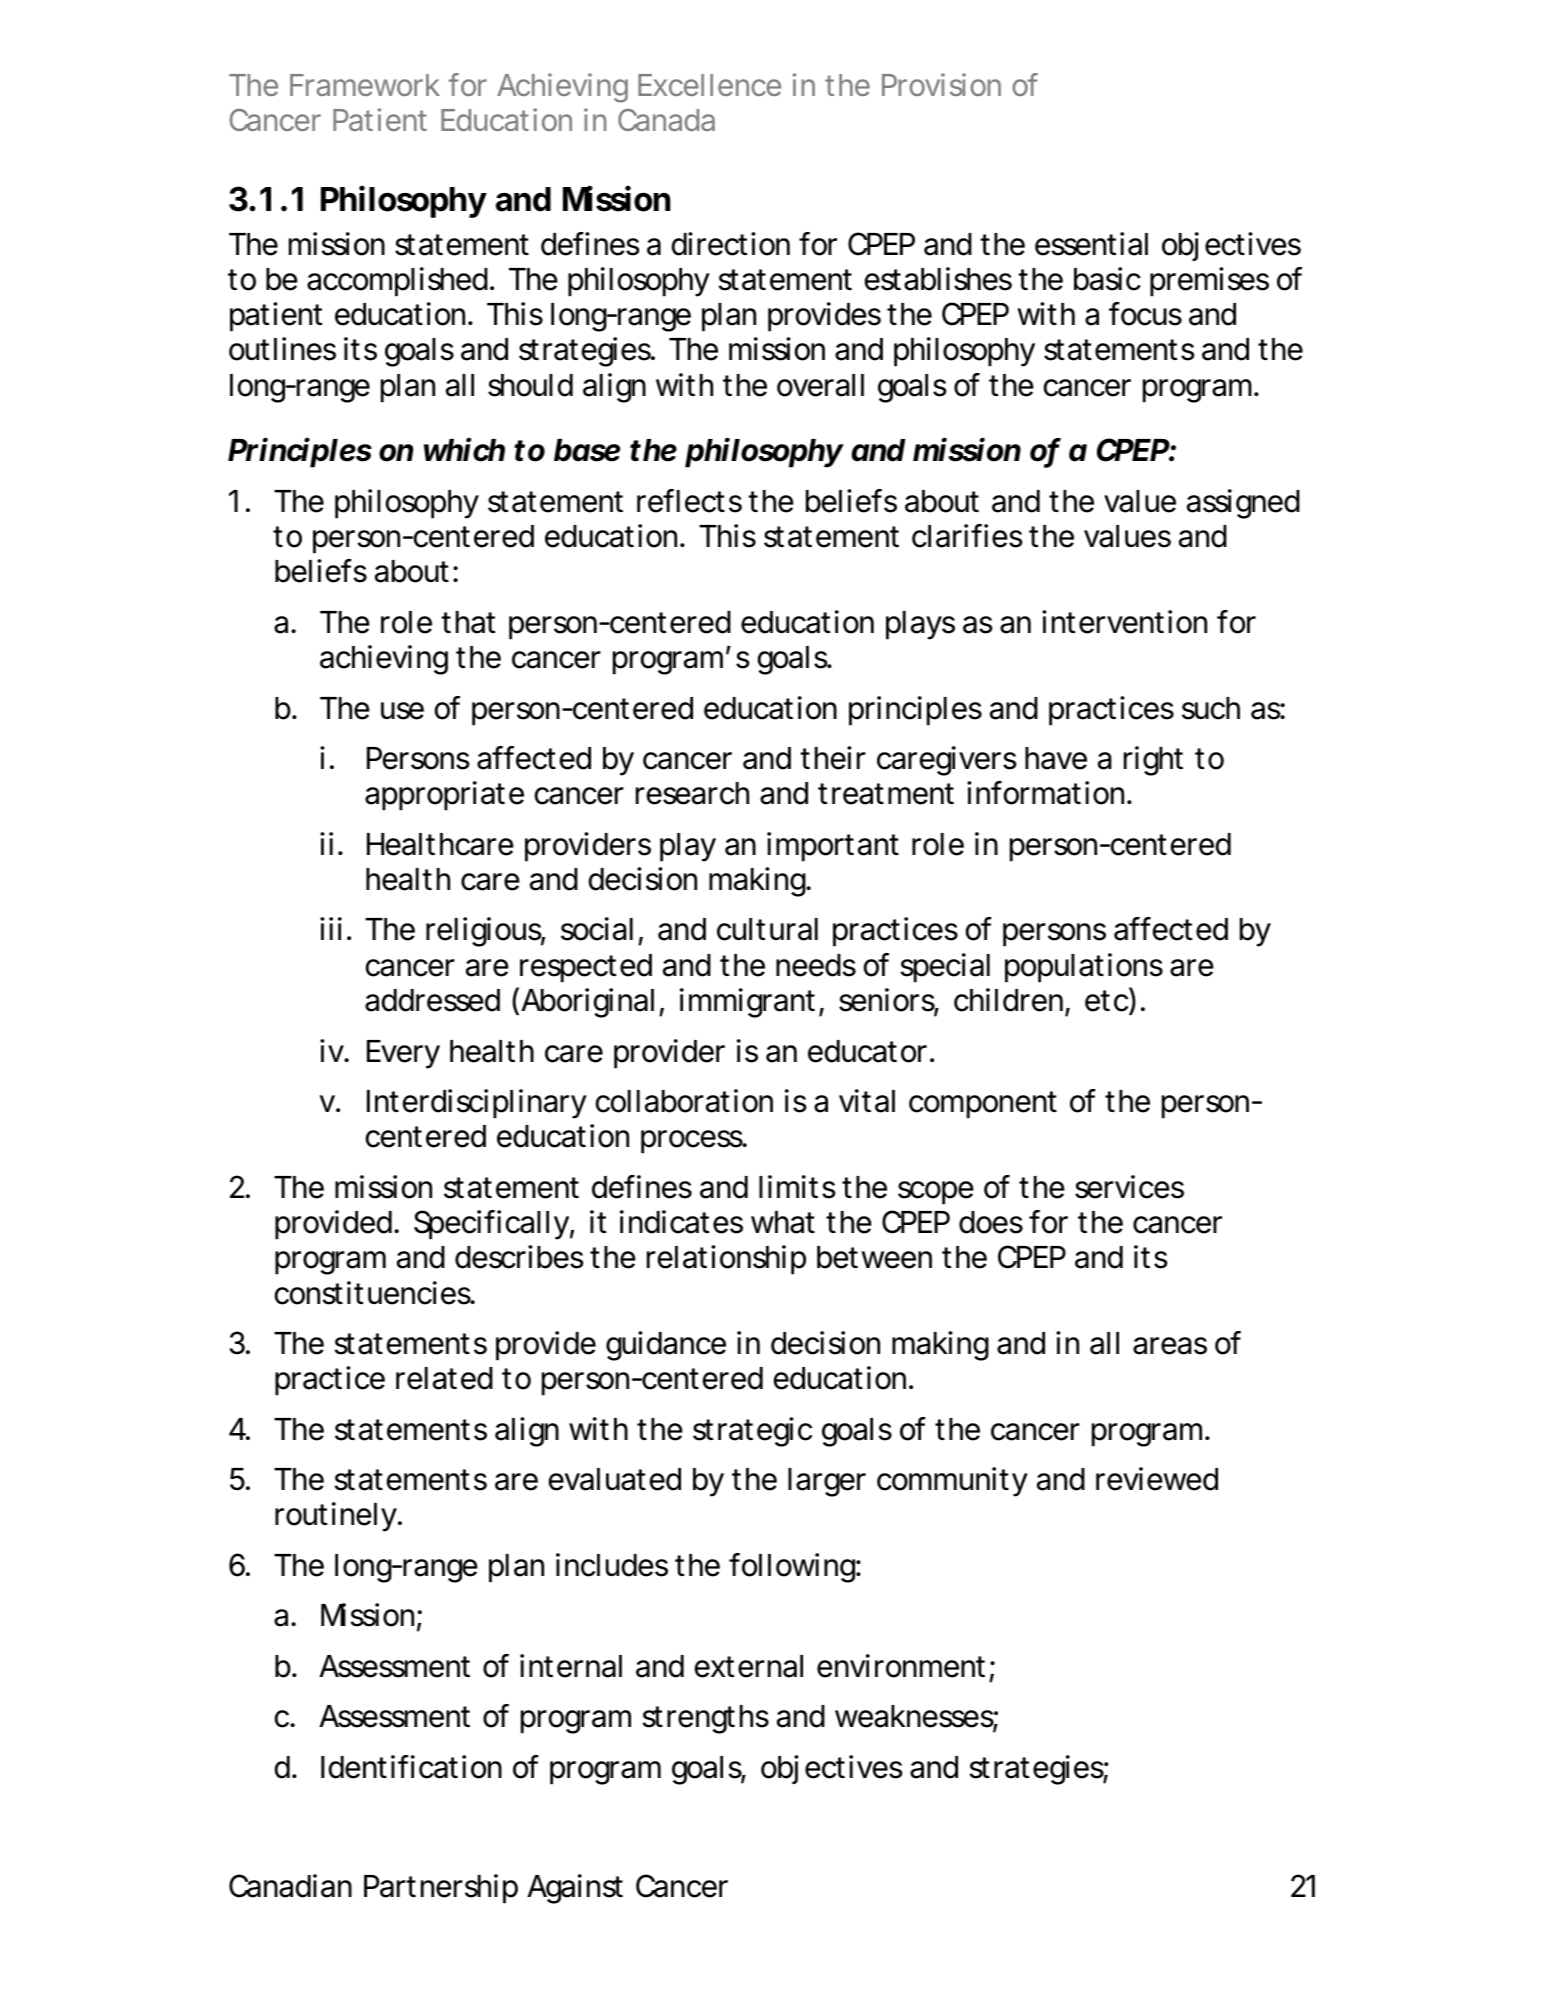 This image has width=1549, height=2005. Describe the element at coordinates (365, 85) in the image. I see `Framework` at that location.
